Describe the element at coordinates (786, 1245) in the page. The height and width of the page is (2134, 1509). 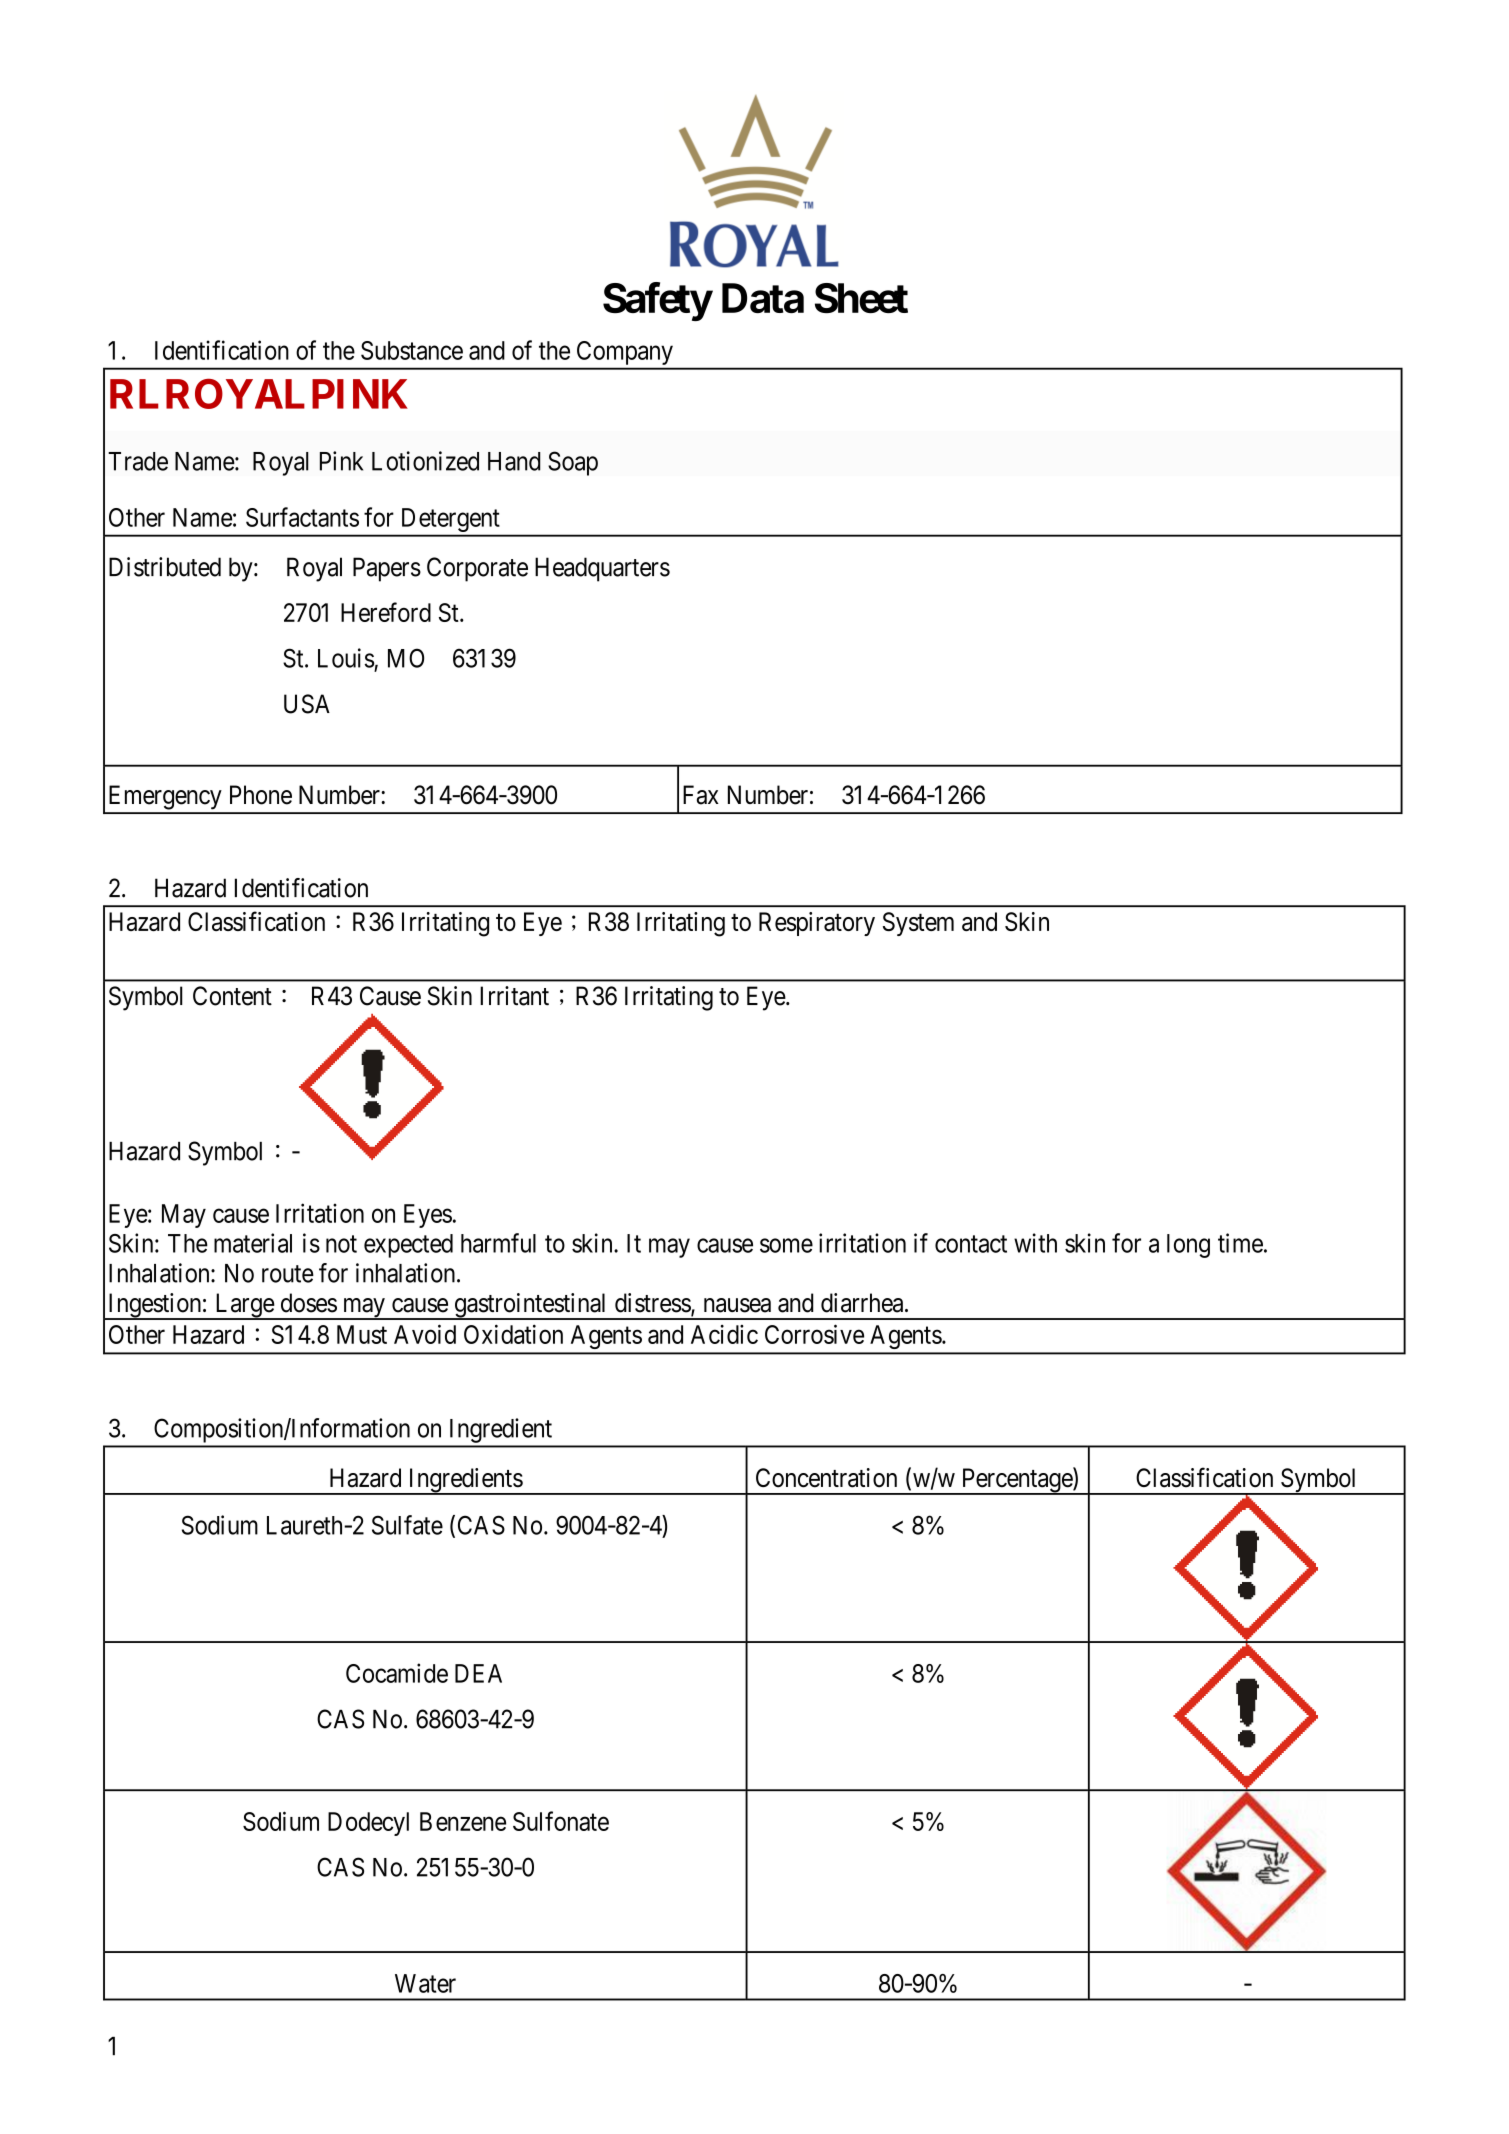
I see `some` at that location.
